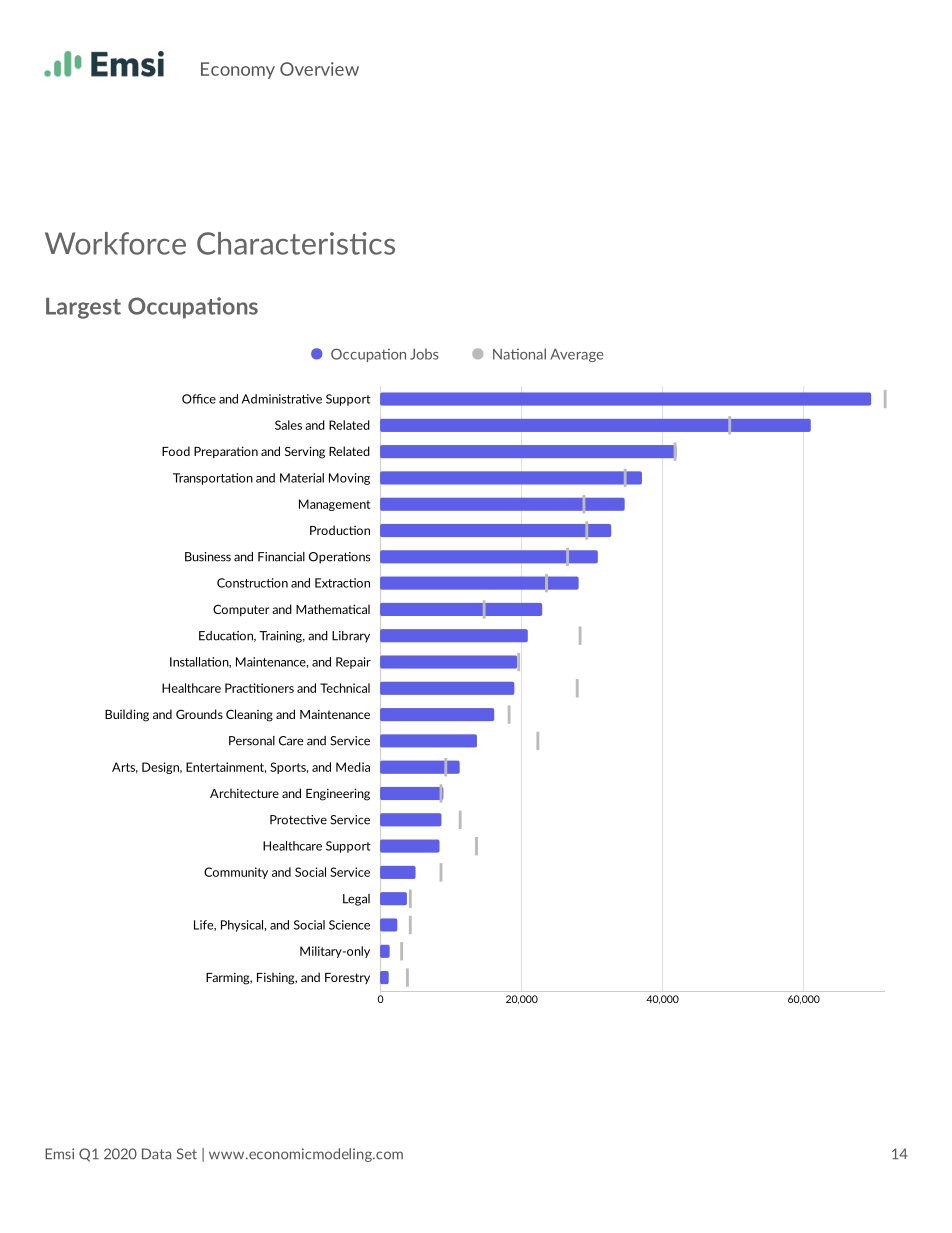 The width and height of the document is (952, 1233). Describe the element at coordinates (176, 451) in the document. I see `Food` at that location.
